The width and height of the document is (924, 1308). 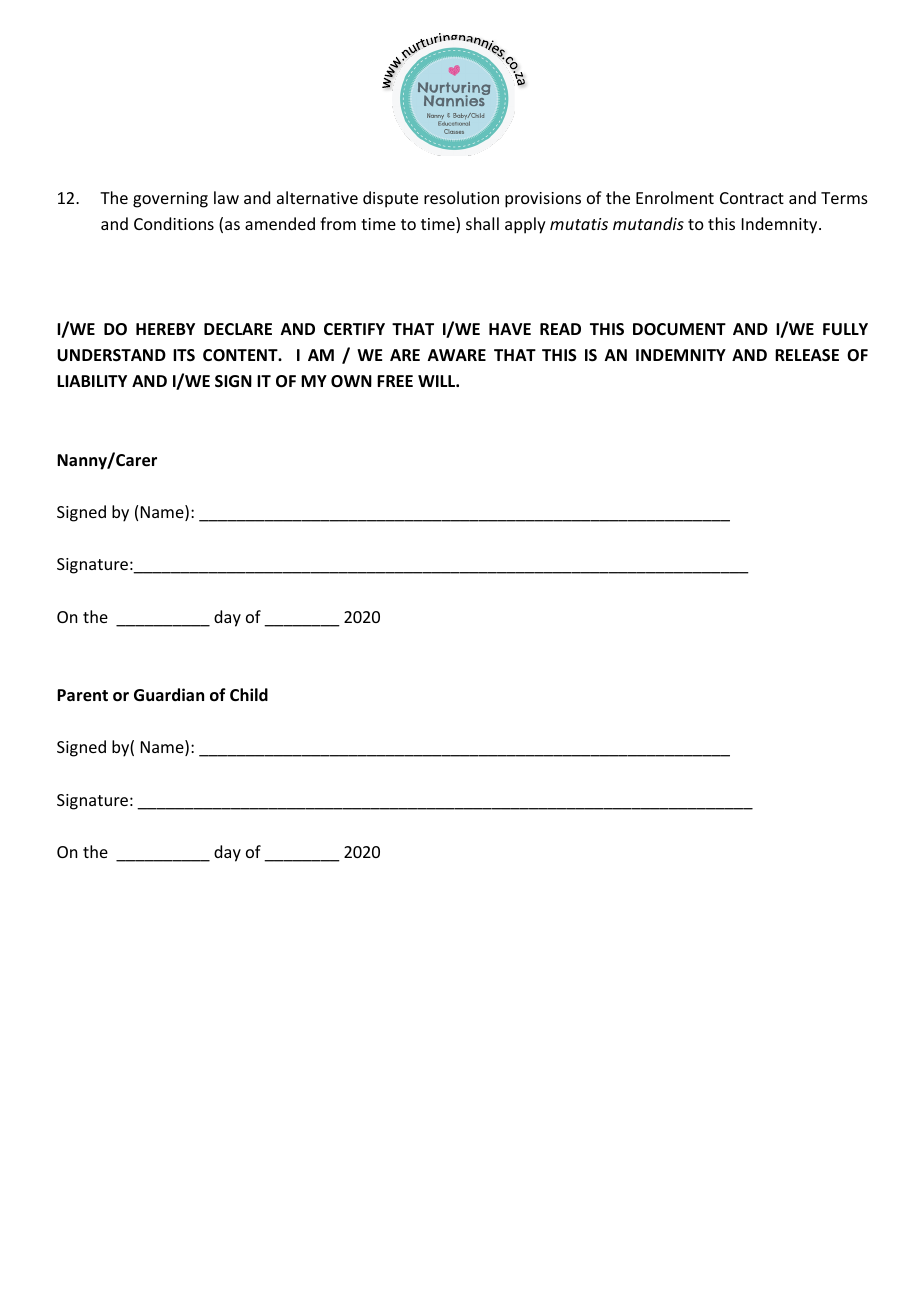 I want to click on Child, so click(x=249, y=694).
